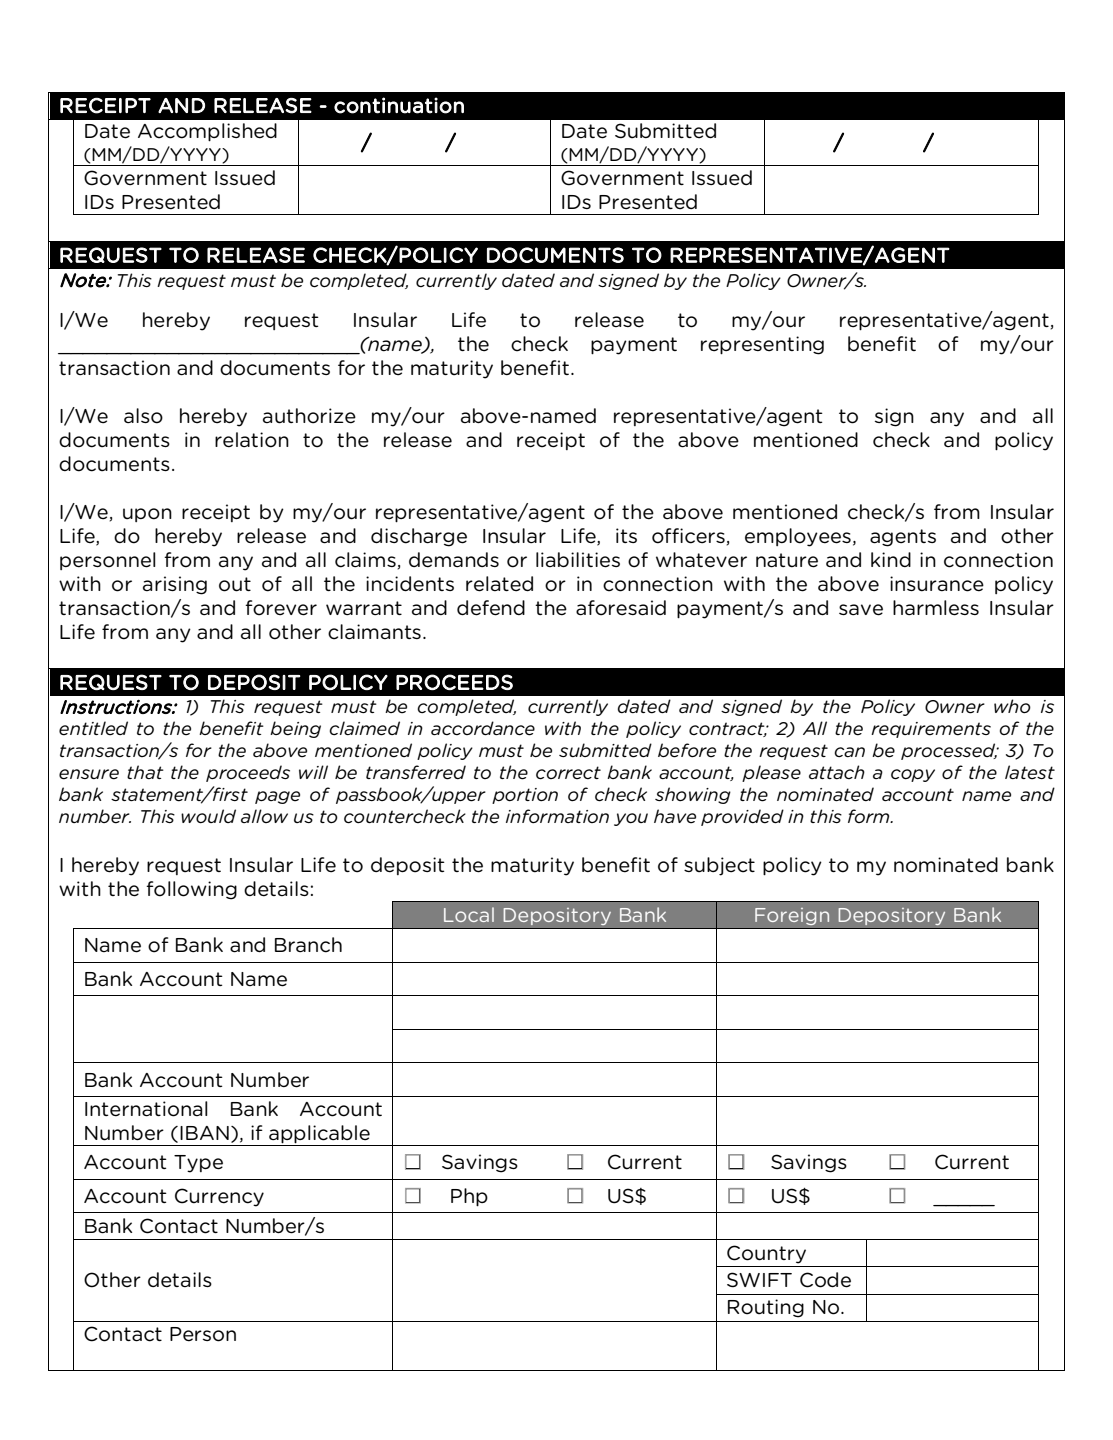 The height and width of the screenshot is (1440, 1113). I want to click on continuation, so click(399, 105).
